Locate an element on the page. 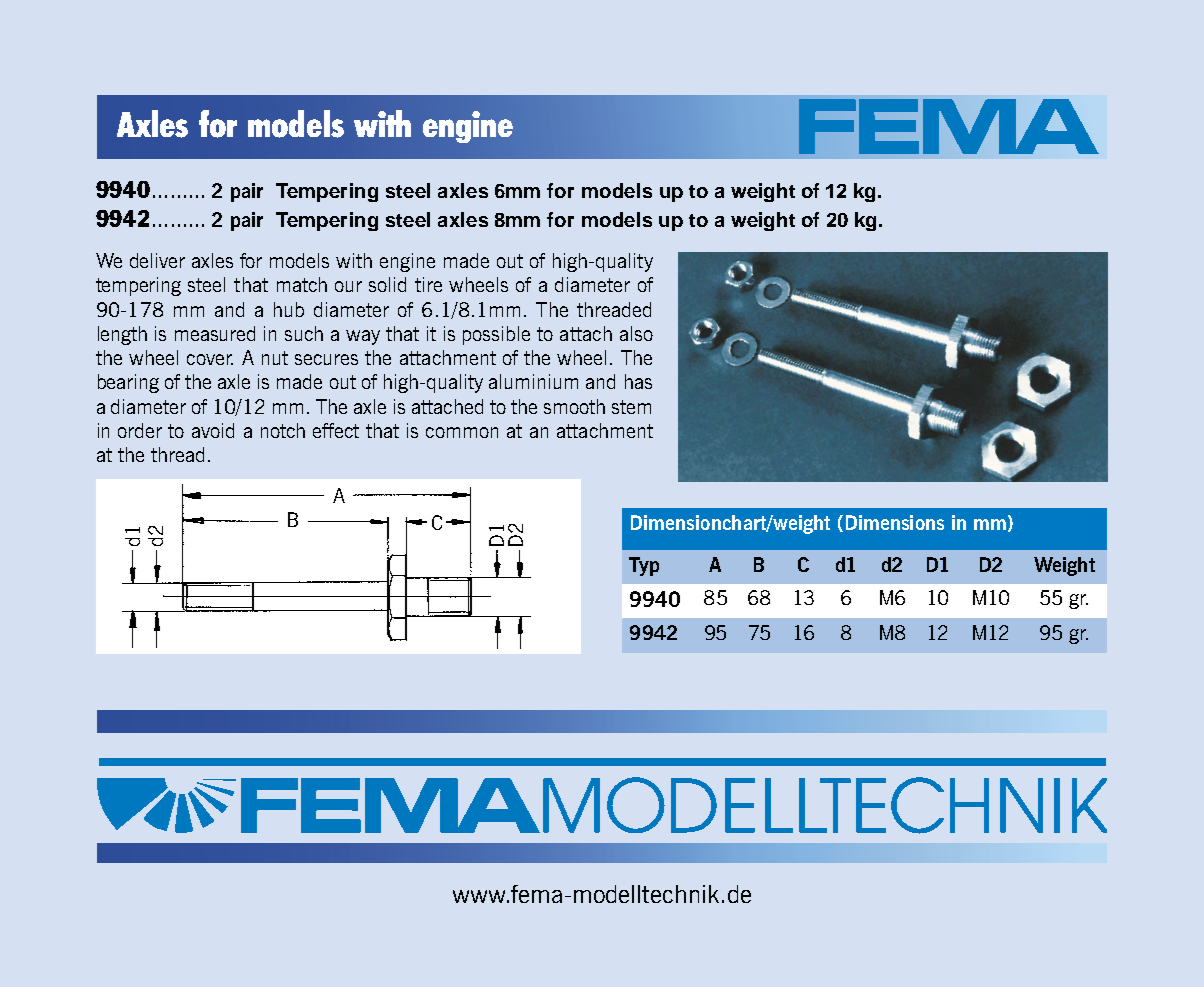  aluminium is located at coordinates (533, 381).
